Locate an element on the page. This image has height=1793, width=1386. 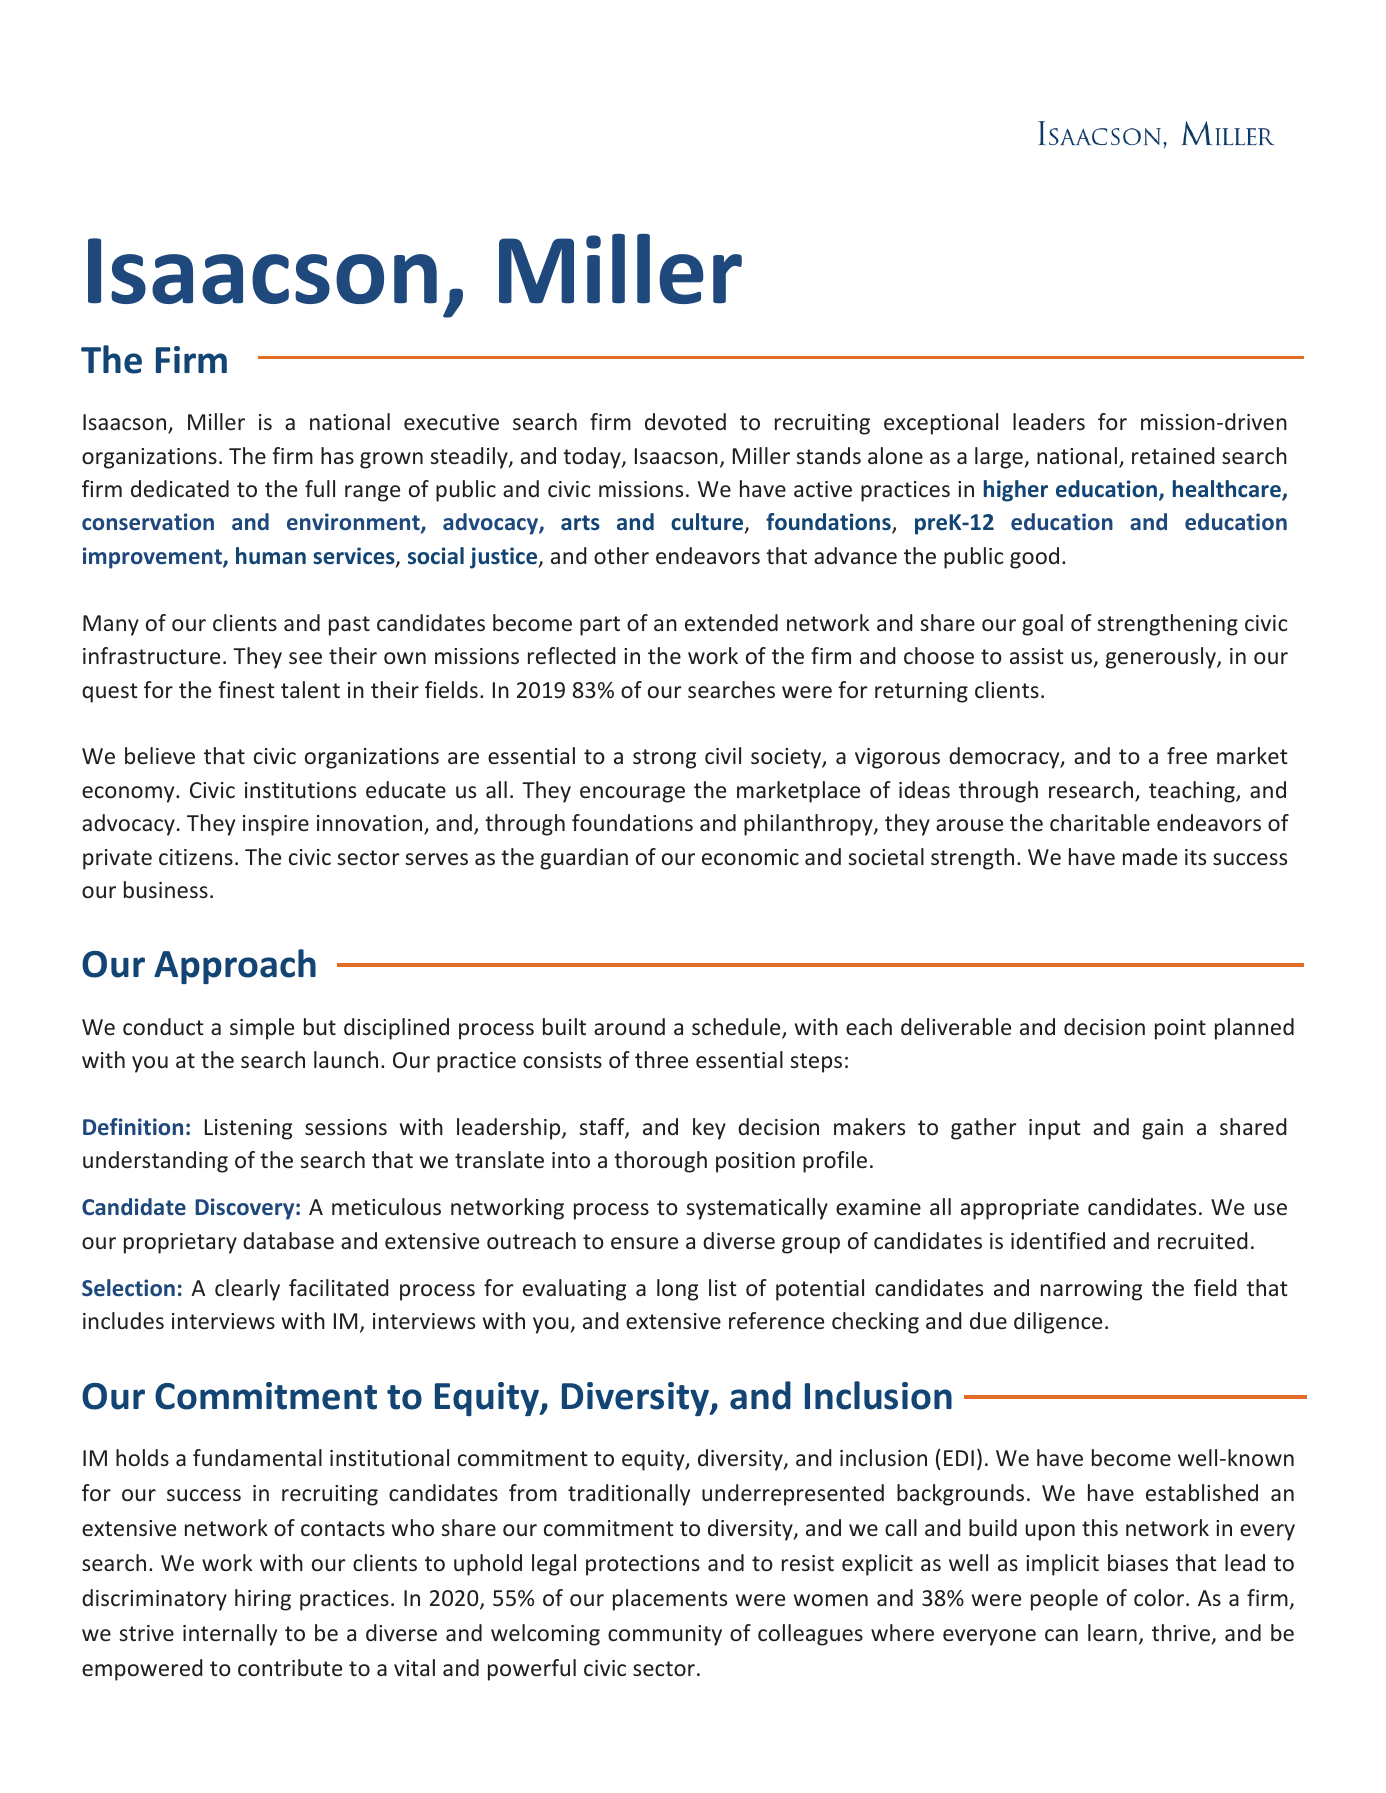
dedicated is located at coordinates (180, 488).
